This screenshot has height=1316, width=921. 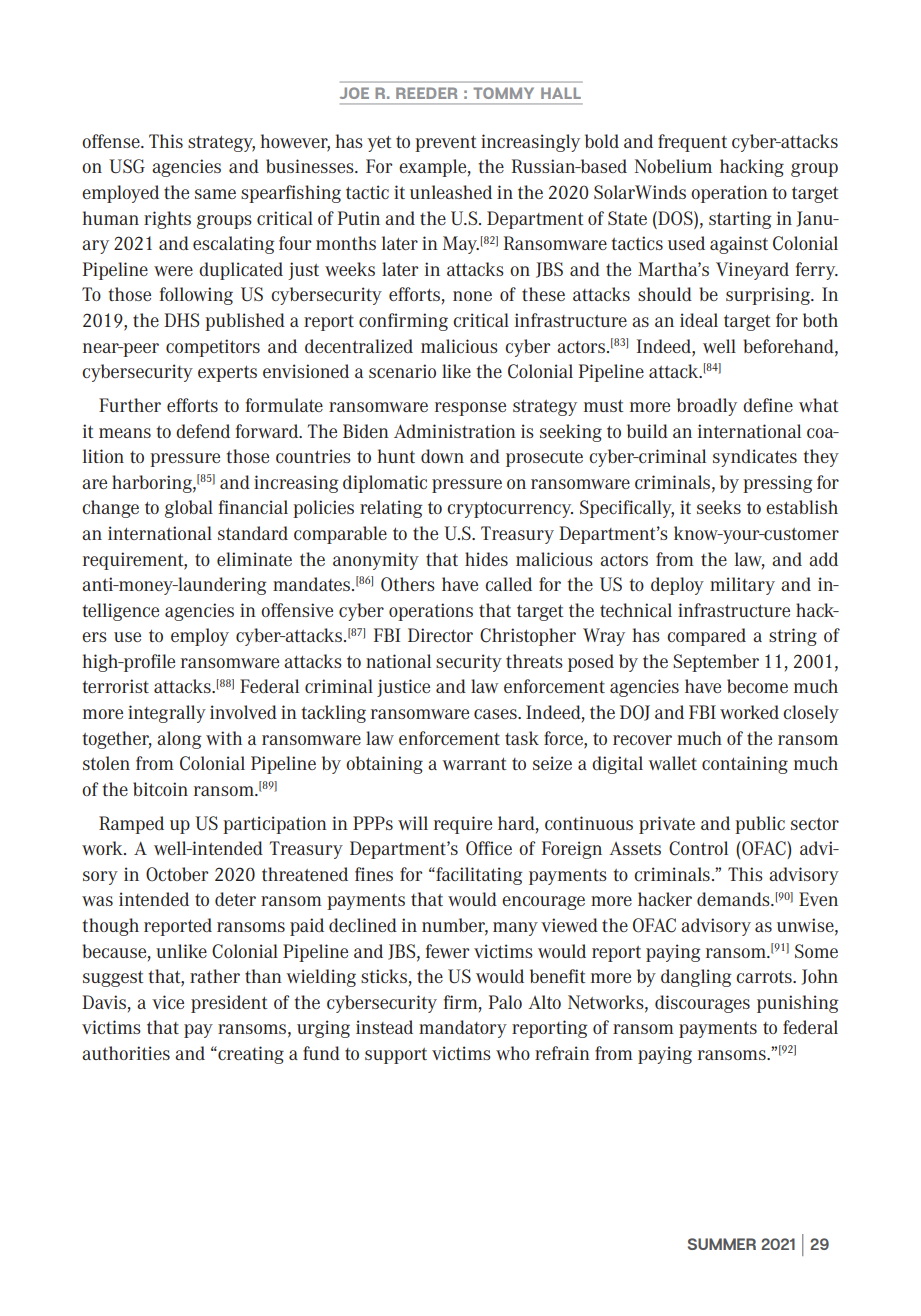 I want to click on integrally, so click(x=167, y=714).
